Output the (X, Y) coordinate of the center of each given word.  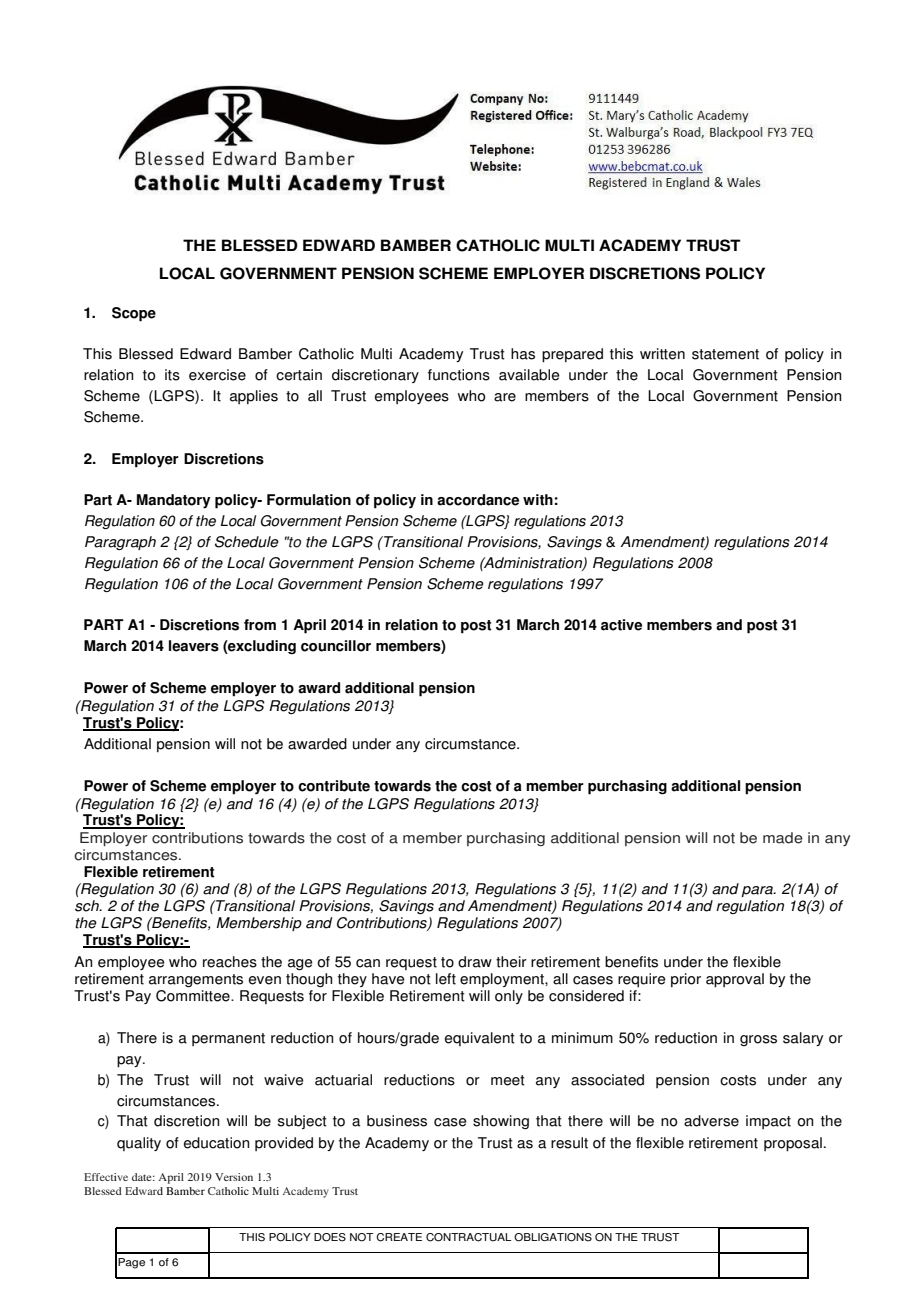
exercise (217, 375)
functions (459, 375)
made (783, 838)
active (621, 625)
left (446, 979)
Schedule (247, 542)
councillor (336, 646)
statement (725, 354)
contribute (334, 786)
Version (234, 1177)
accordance (478, 500)
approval (735, 980)
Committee (194, 996)
